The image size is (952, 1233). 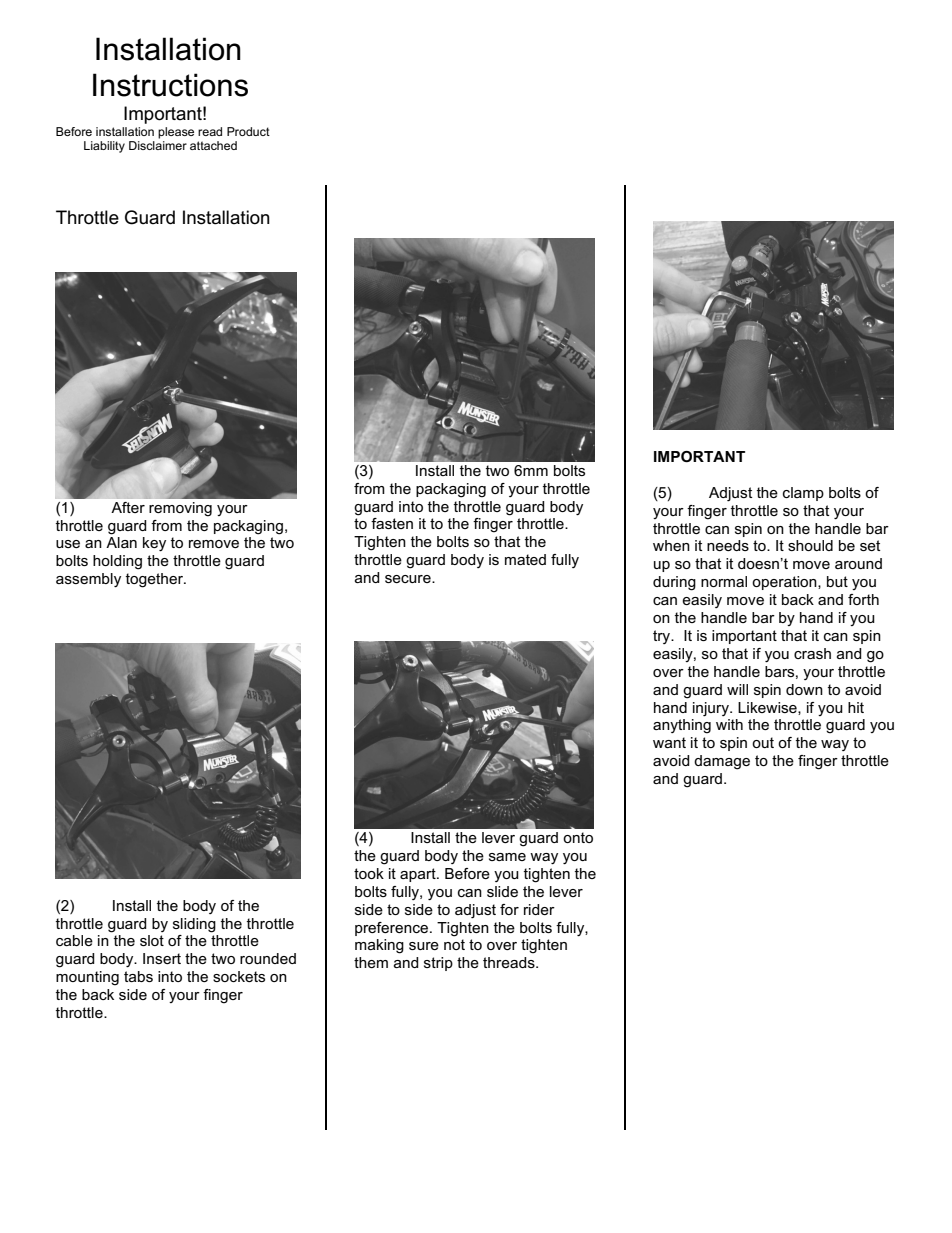 What do you see at coordinates (162, 958) in the document?
I see `Insert` at bounding box center [162, 958].
